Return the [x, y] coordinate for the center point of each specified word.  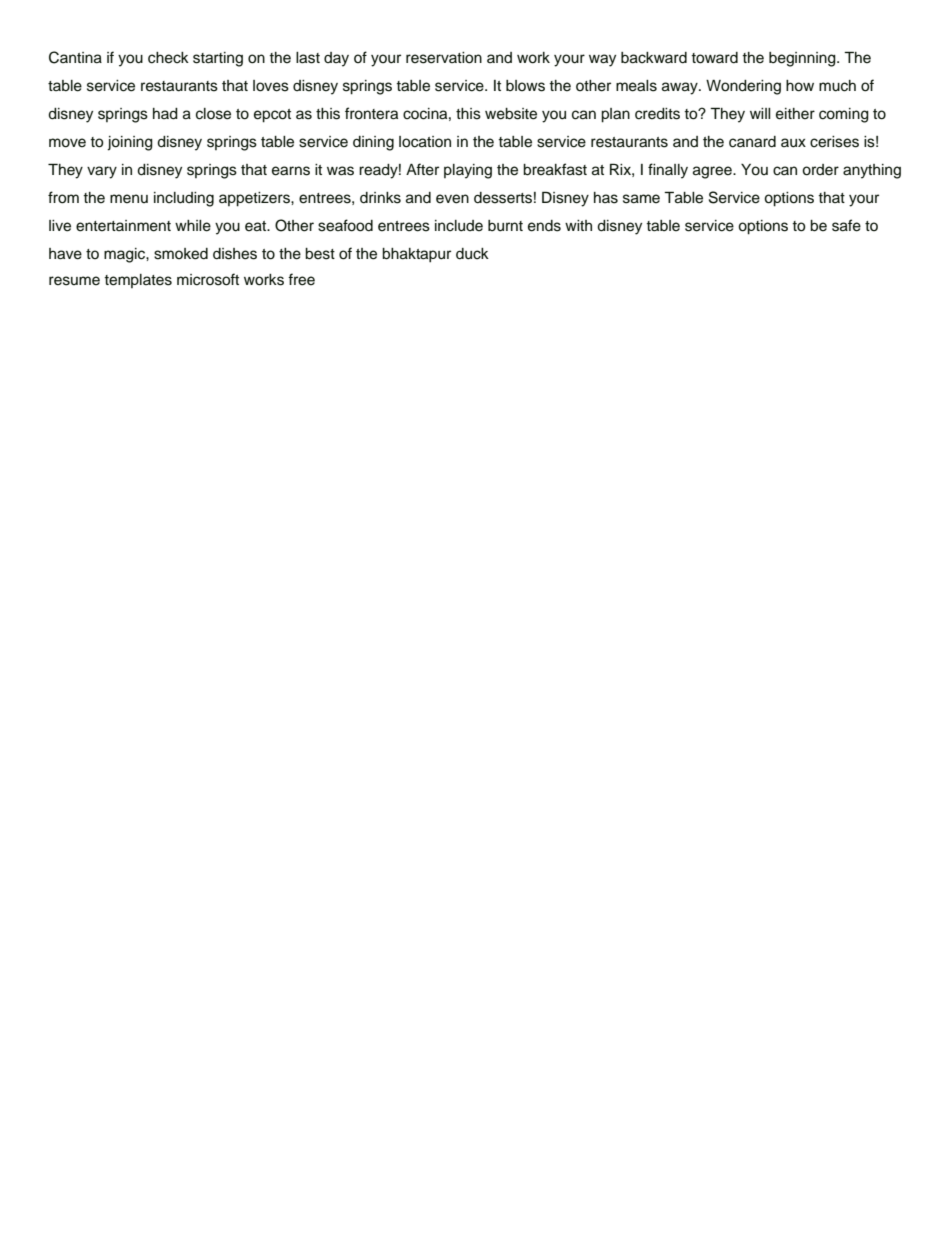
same [641, 199]
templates [138, 281]
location [425, 142]
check [168, 58]
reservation [444, 58]
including [184, 199]
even [452, 199]
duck [472, 254]
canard [752, 142]
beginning [803, 59]
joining [130, 143]
